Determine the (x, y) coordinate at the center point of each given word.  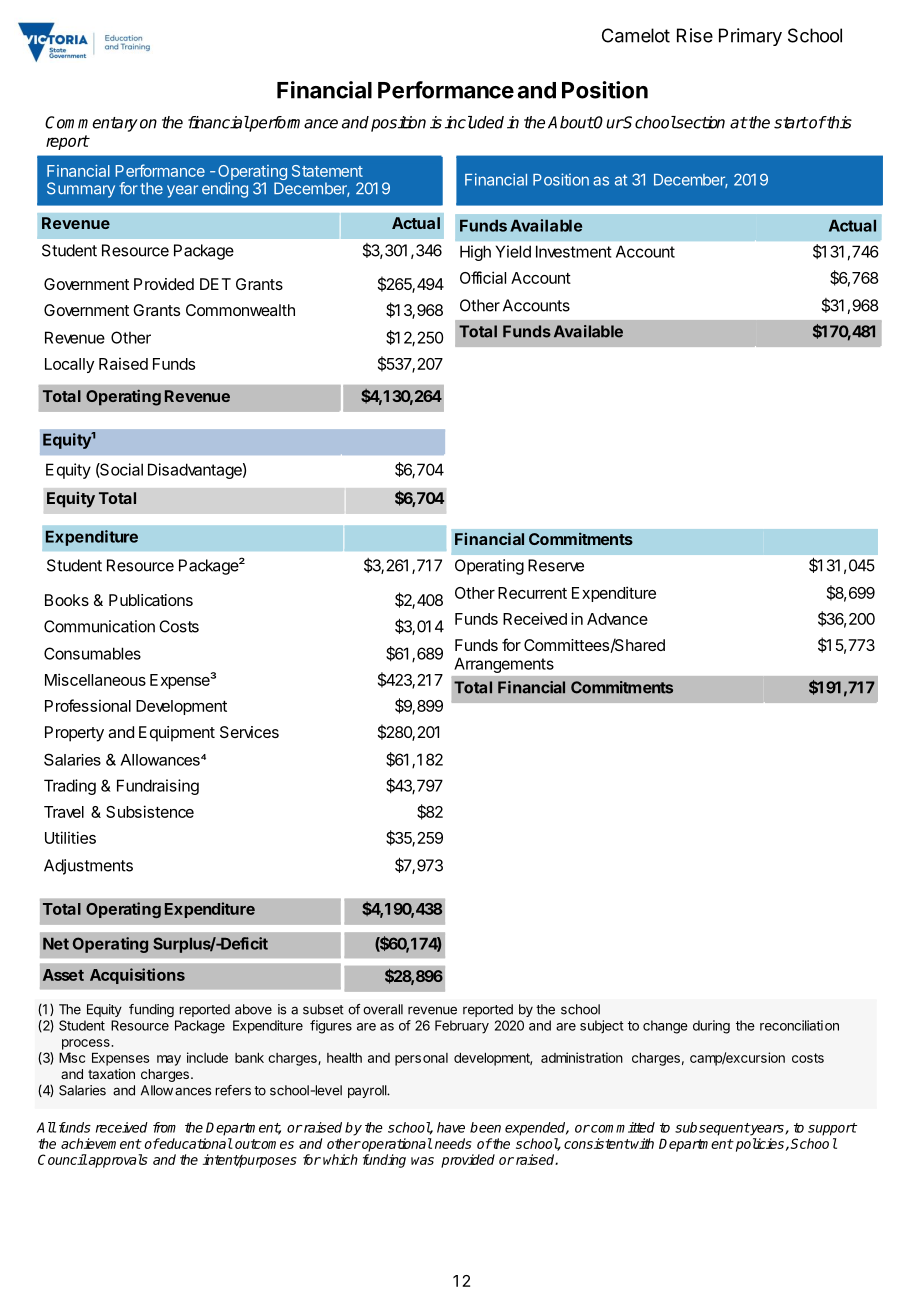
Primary (750, 37)
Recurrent (532, 593)
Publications (151, 600)
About (571, 122)
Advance (617, 619)
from (164, 1127)
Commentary (91, 124)
